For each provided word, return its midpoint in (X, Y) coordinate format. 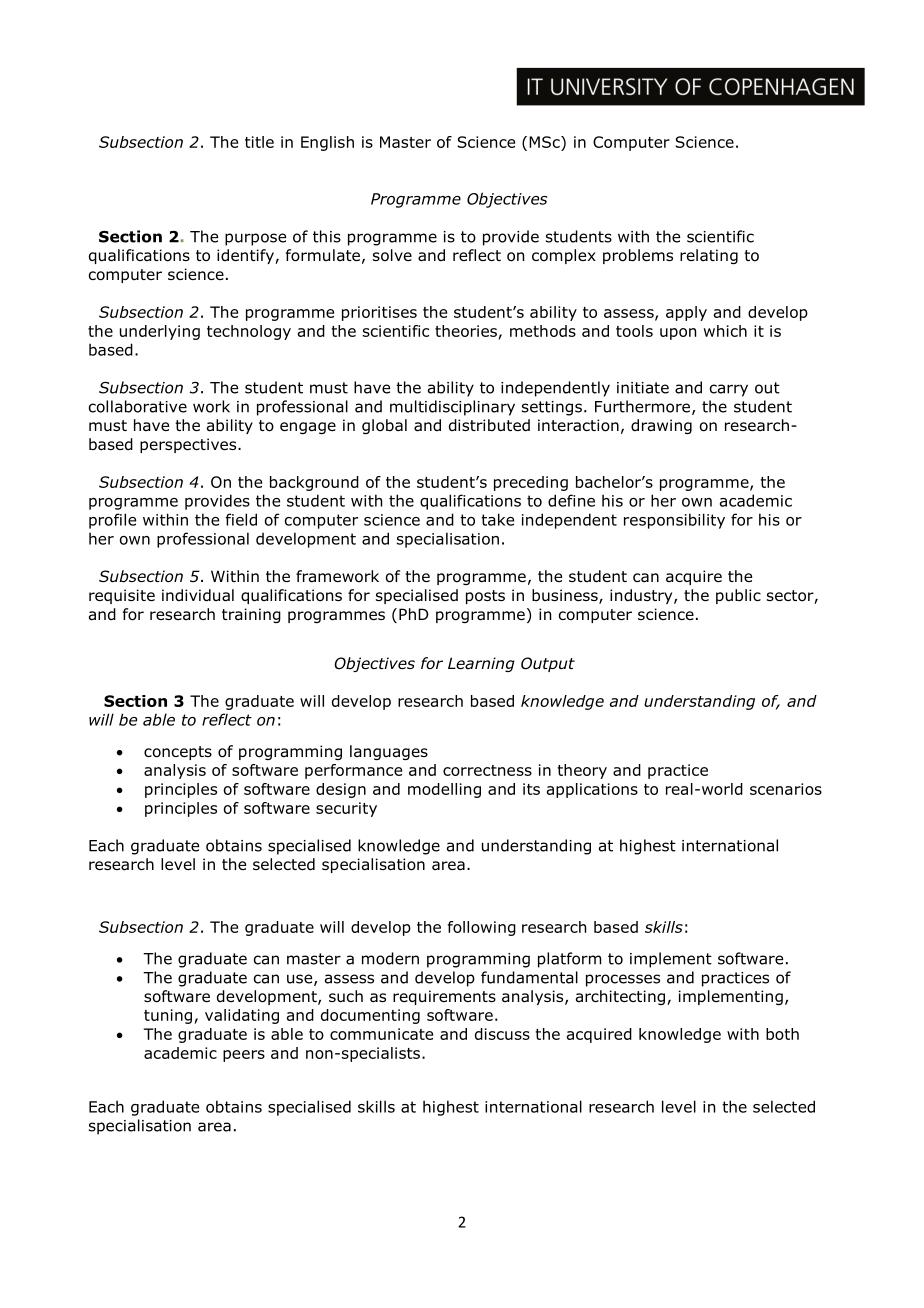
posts (485, 597)
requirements (444, 997)
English (327, 143)
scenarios (786, 789)
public (738, 596)
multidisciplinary (452, 408)
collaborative (138, 406)
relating (709, 256)
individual (198, 595)
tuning (168, 1016)
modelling (444, 790)
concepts (178, 753)
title (259, 142)
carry (729, 390)
